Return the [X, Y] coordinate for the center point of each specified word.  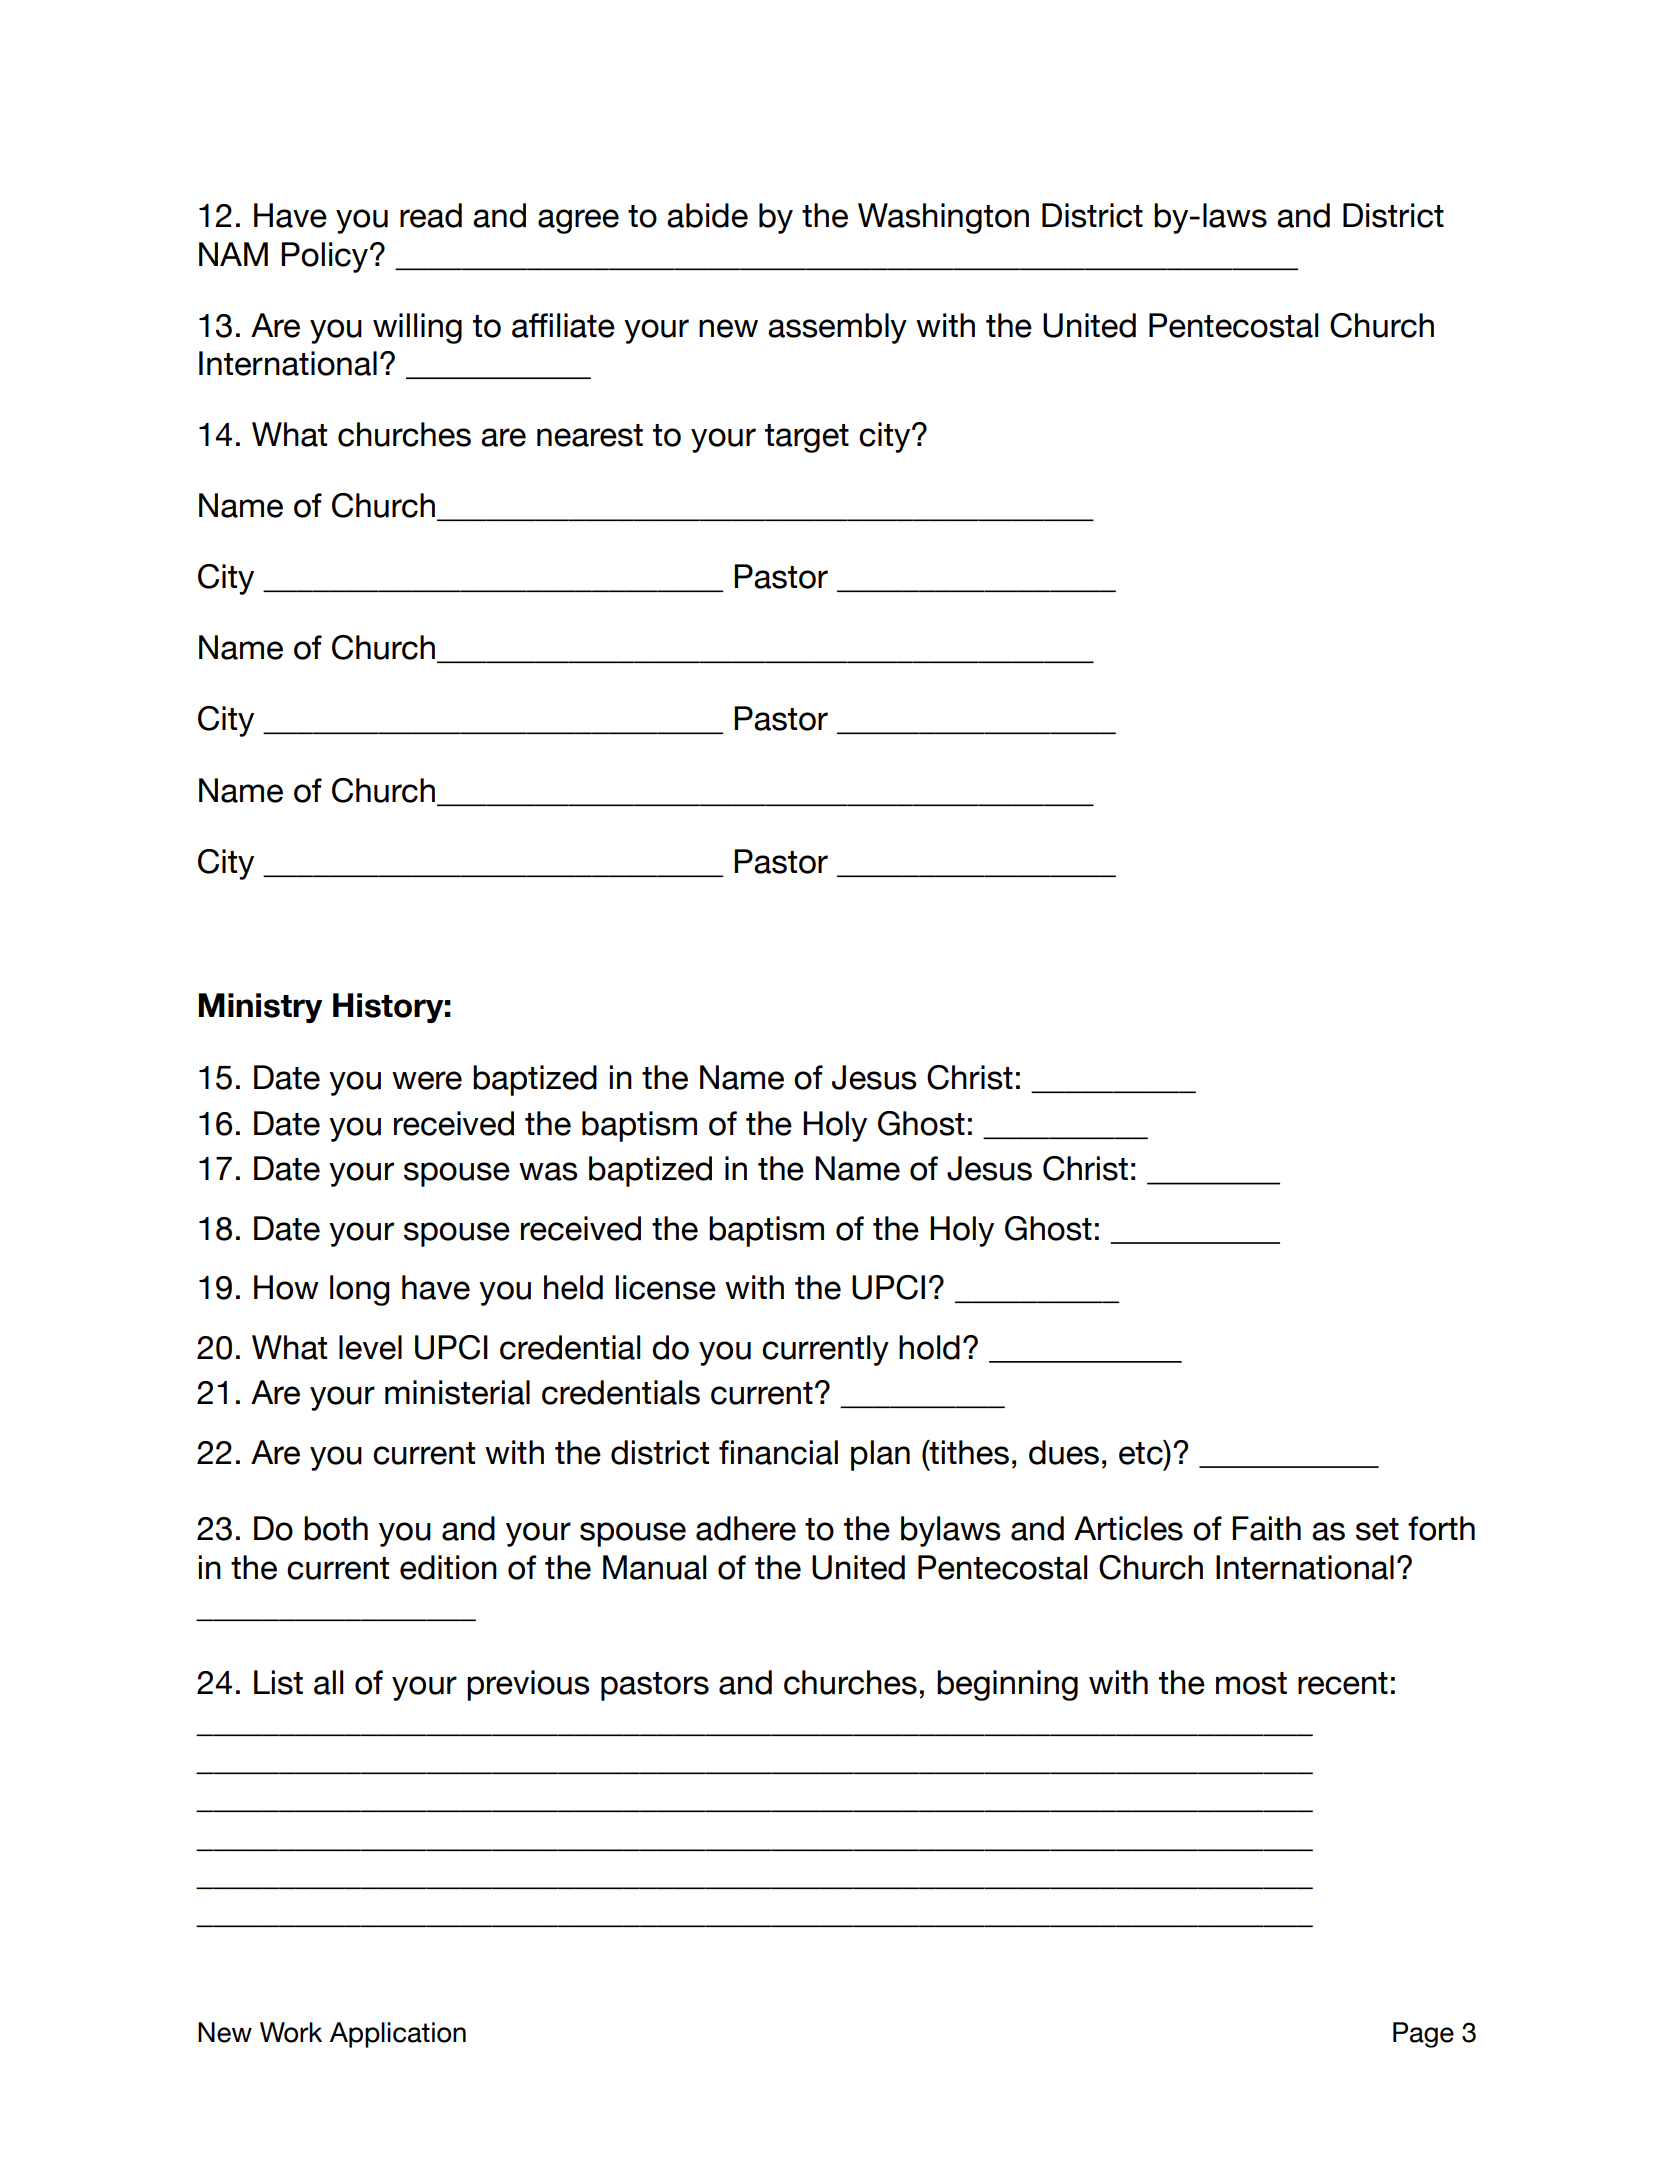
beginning [1007, 1685]
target [807, 438]
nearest [590, 435]
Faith [1266, 1528]
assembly [837, 328]
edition [448, 1567]
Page [1423, 2035]
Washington [943, 218]
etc [1142, 1452]
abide [707, 215]
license [666, 1287]
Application [398, 2035]
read [431, 215]
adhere [746, 1528]
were [427, 1080]
